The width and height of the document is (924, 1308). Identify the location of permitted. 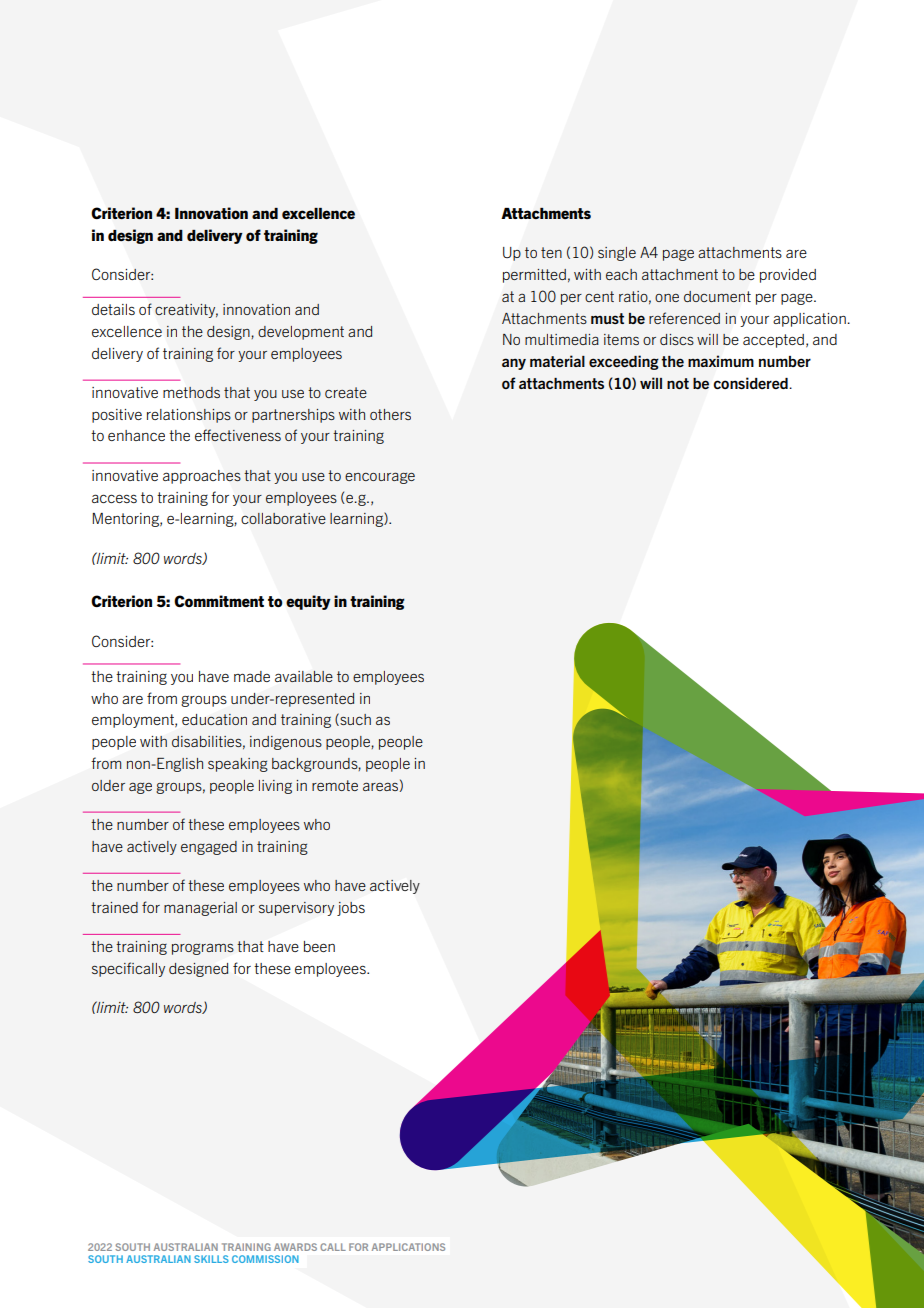
(534, 276).
